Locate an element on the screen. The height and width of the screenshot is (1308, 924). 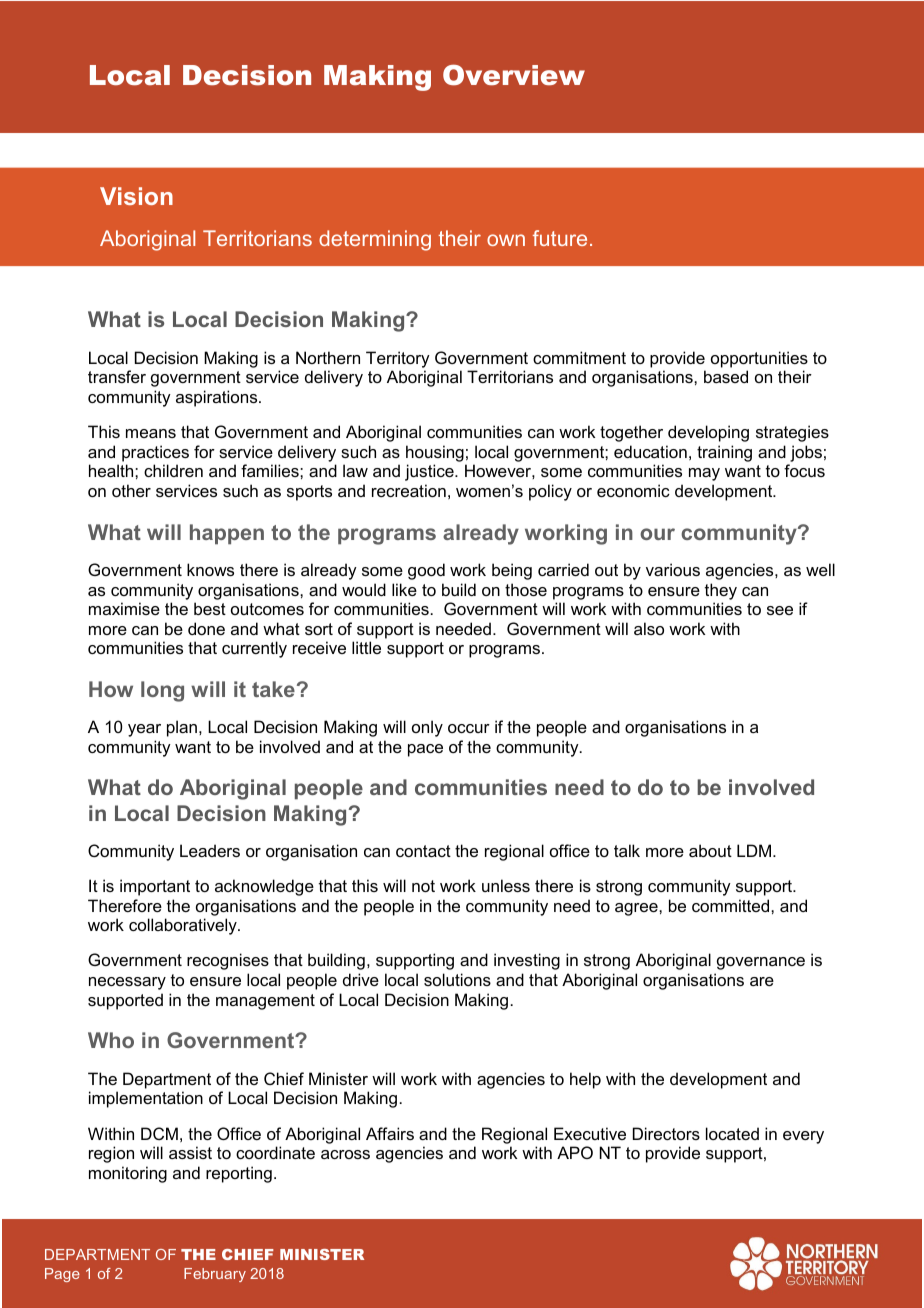
see is located at coordinates (780, 610).
